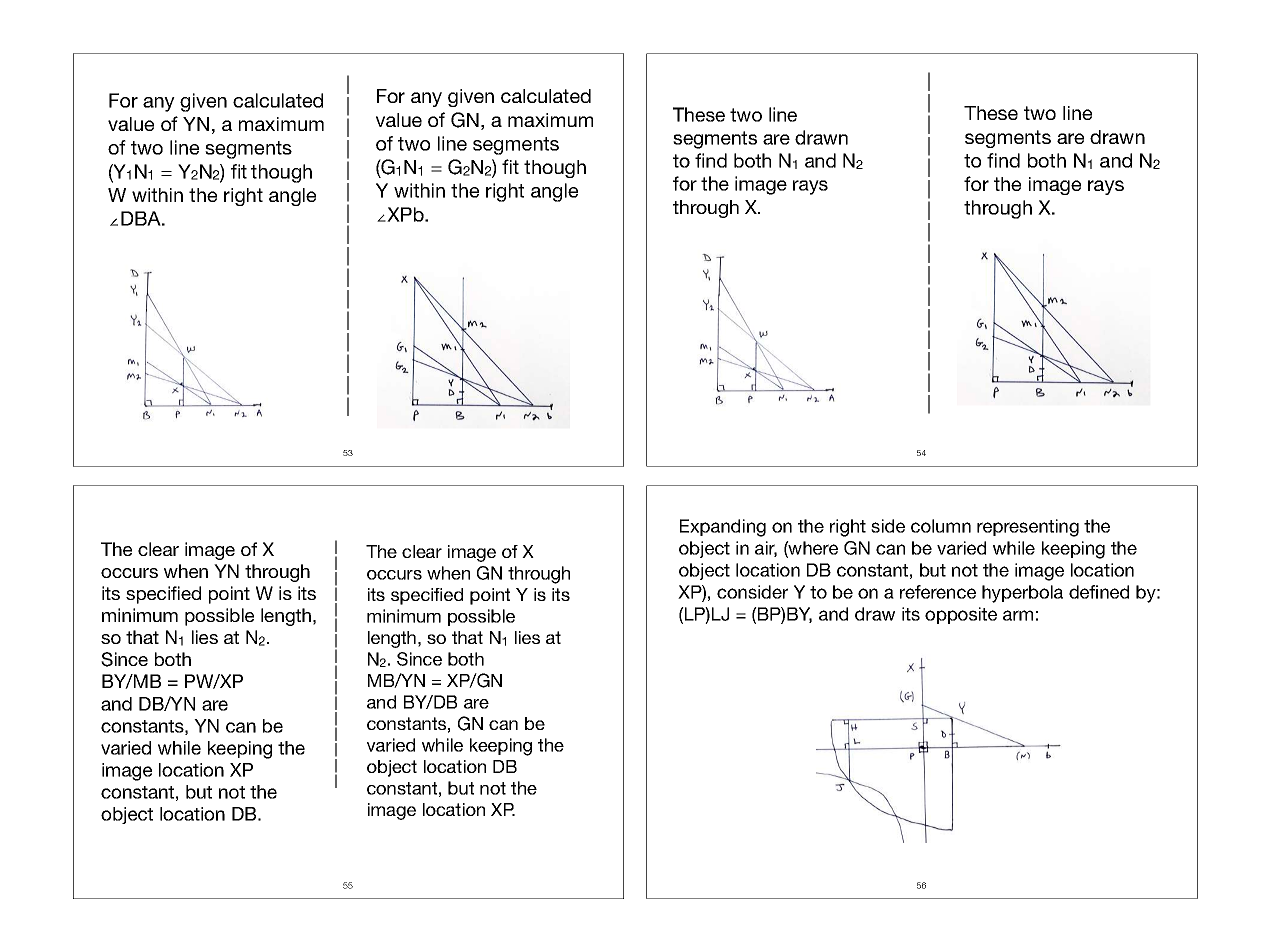 Image resolution: width=1270 pixels, height=952 pixels. I want to click on air, so click(766, 549).
